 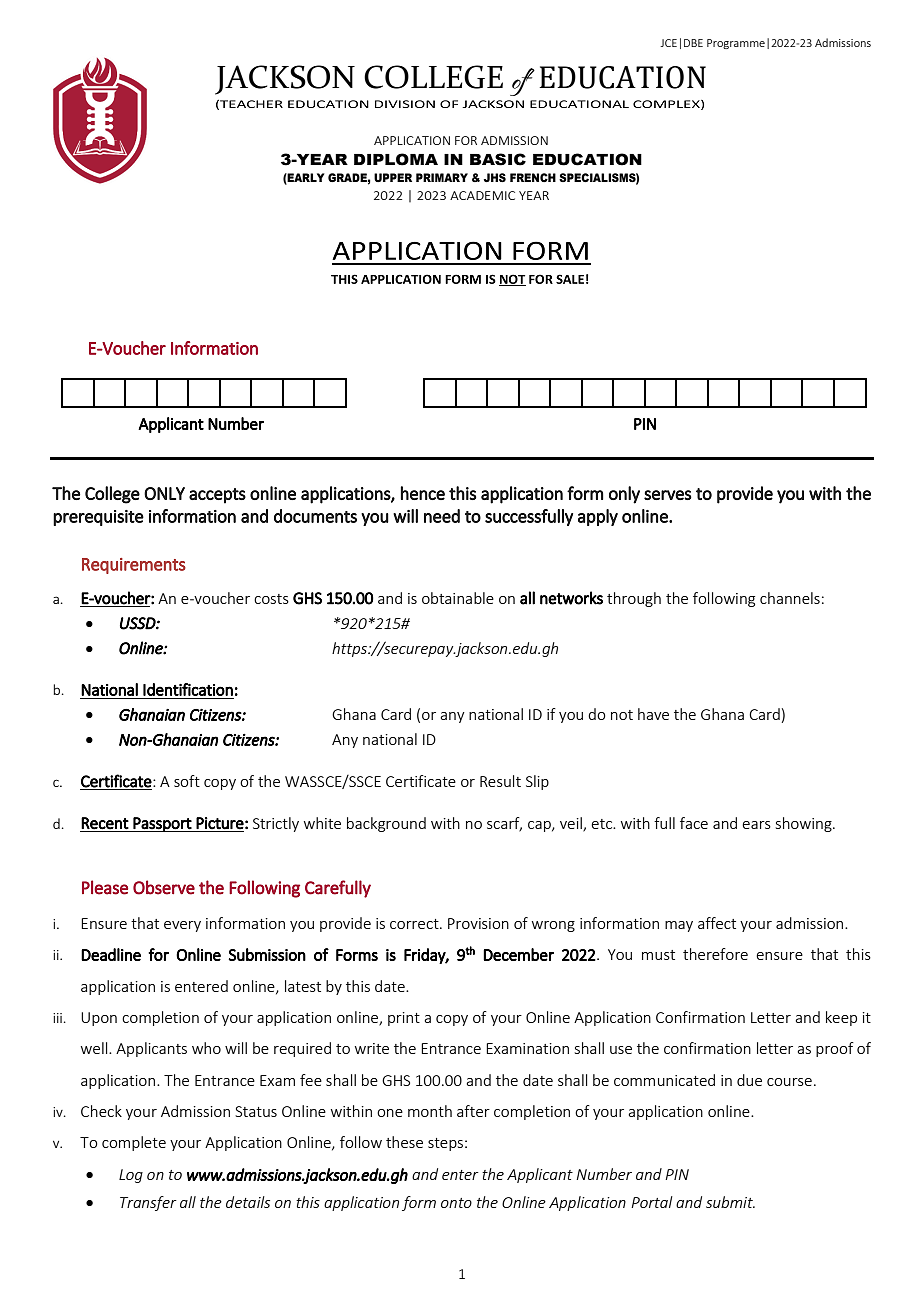 I want to click on Passport, so click(x=163, y=824).
